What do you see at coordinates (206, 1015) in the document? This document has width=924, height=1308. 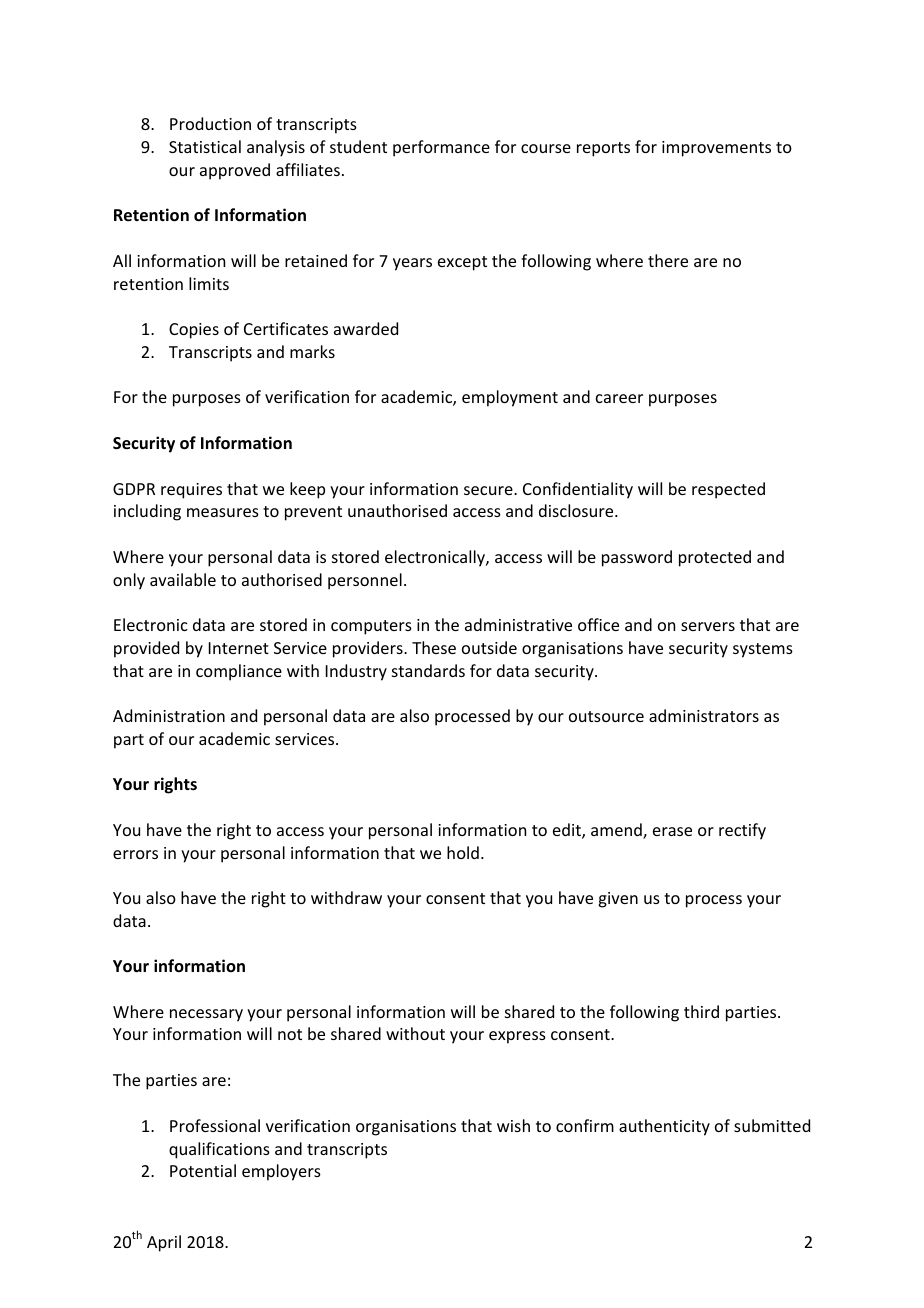 I see `necessary` at bounding box center [206, 1015].
